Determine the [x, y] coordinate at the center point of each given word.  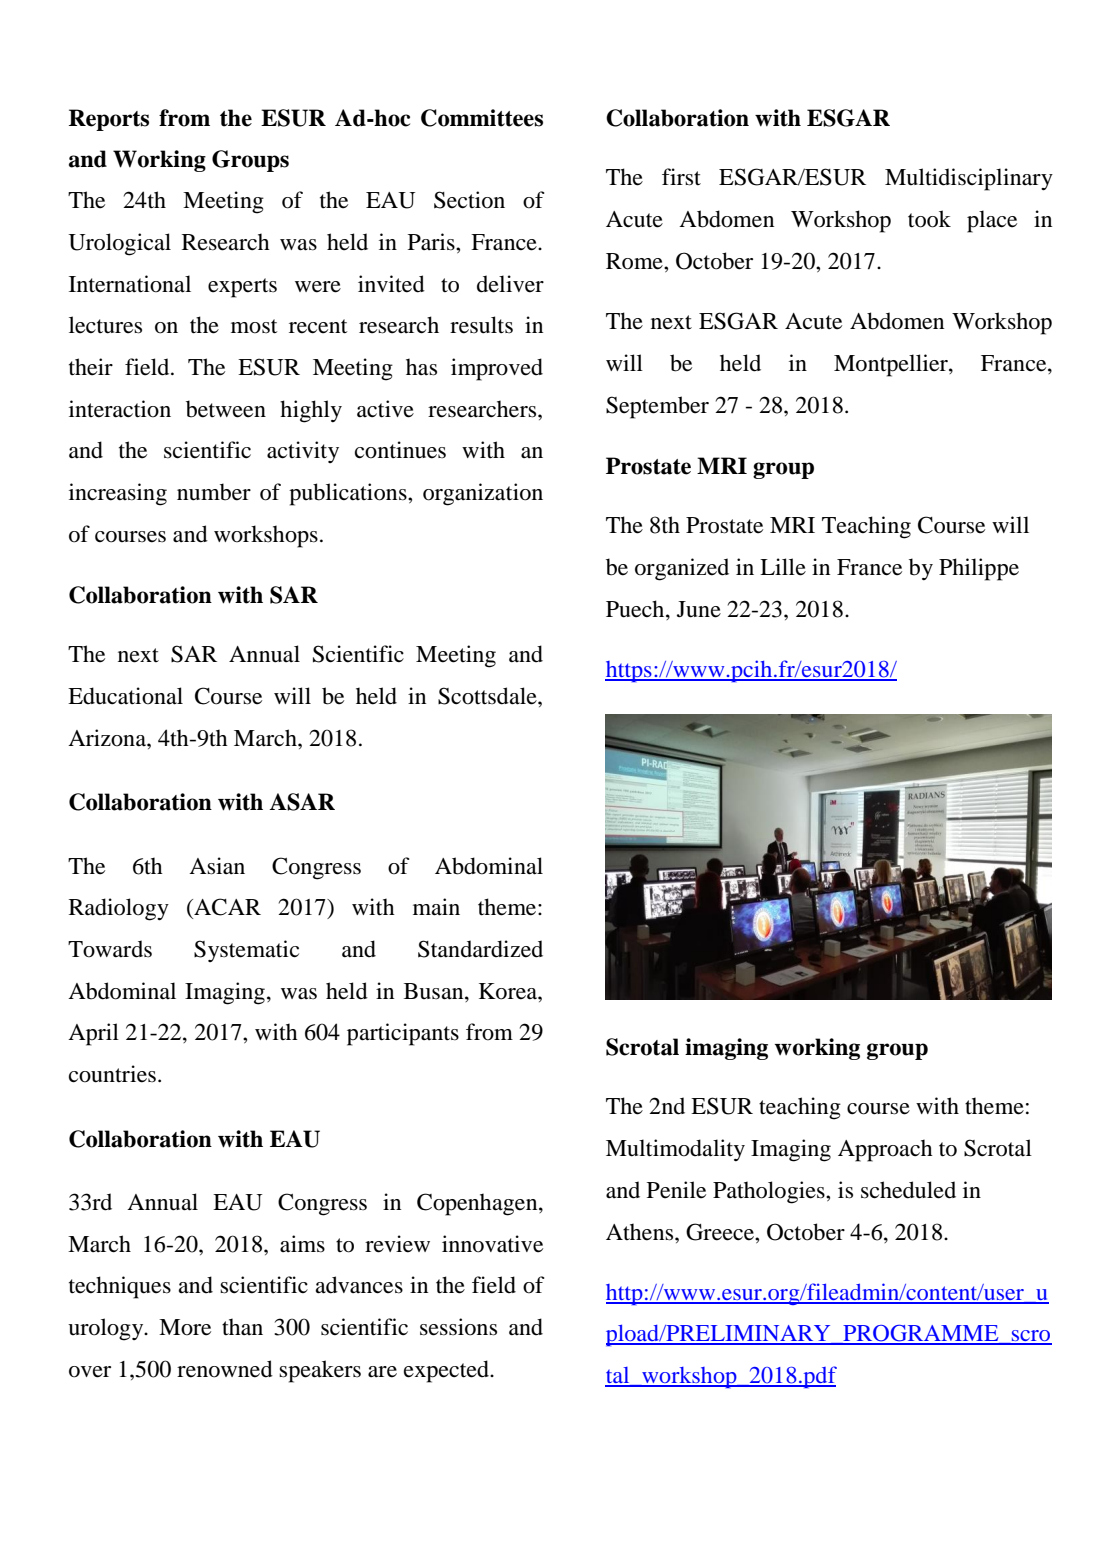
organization [483, 494]
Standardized [480, 949]
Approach [885, 1150]
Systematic [246, 951]
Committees [482, 118]
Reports [109, 120]
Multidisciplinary [969, 179]
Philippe [979, 569]
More [185, 1327]
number [214, 492]
